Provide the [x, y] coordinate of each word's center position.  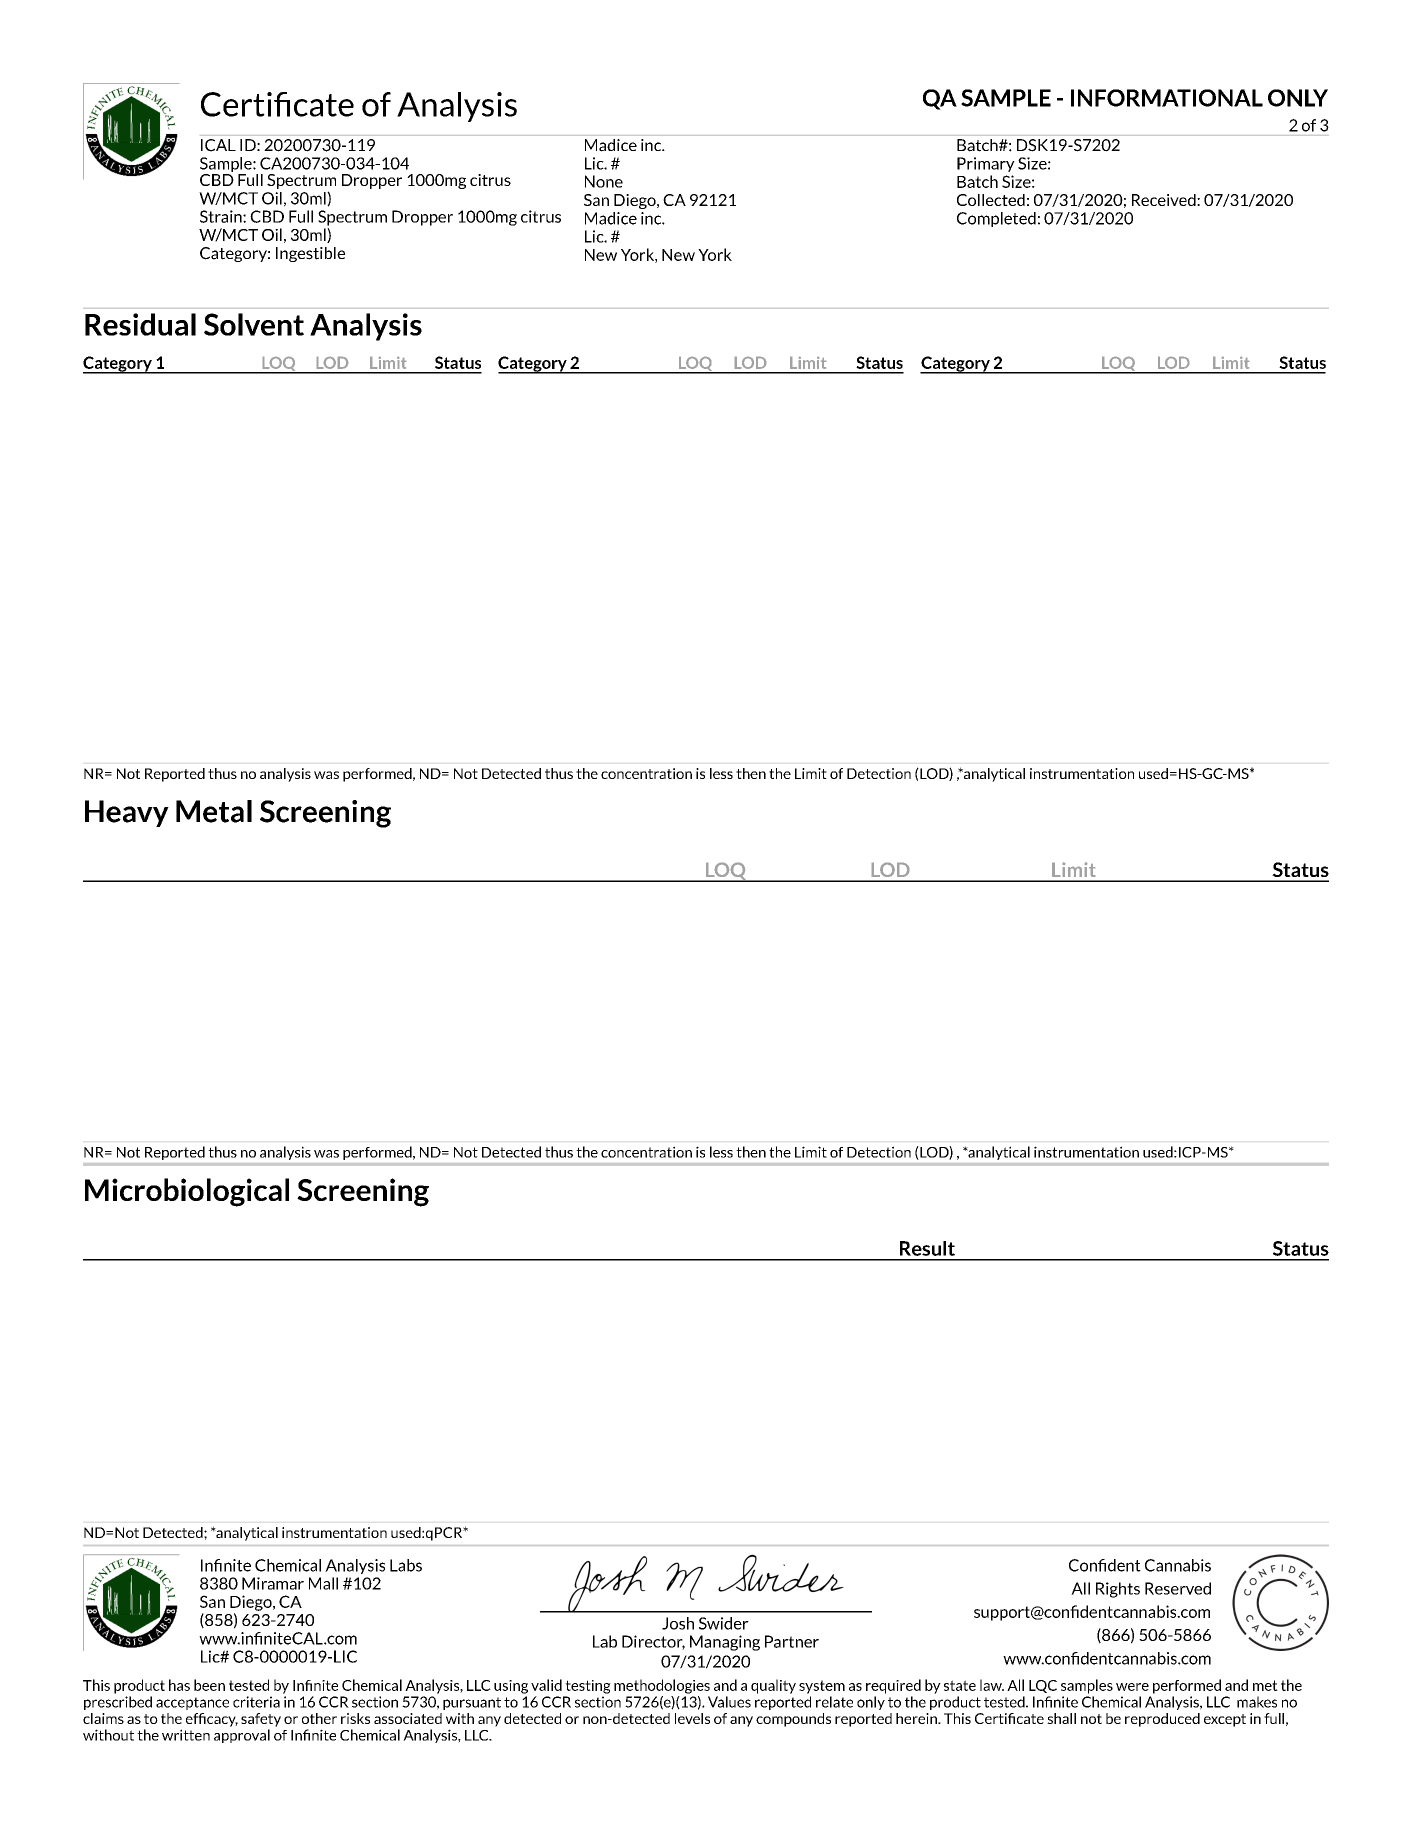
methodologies [662, 1686]
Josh [678, 1623]
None [604, 181]
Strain [222, 216]
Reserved [1178, 1588]
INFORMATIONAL [1167, 98]
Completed [996, 219]
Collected [991, 200]
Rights [1118, 1590]
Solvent [254, 324]
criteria [256, 1702]
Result [927, 1248]
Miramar [273, 1583]
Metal [214, 811]
